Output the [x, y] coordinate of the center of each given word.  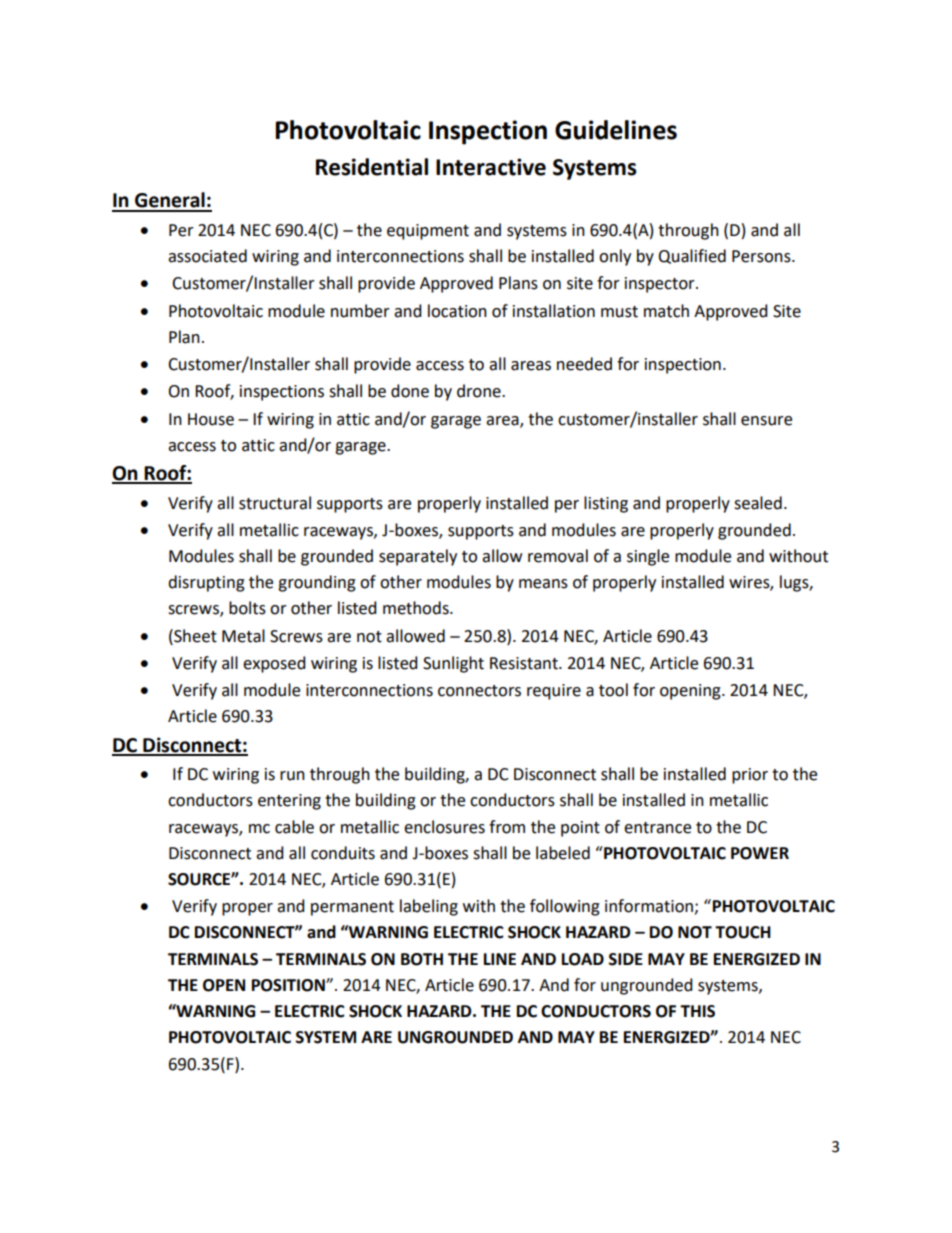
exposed [274, 664]
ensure [766, 421]
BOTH [422, 959]
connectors [479, 691]
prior [750, 776]
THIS [697, 1011]
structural [275, 503]
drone [480, 391]
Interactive [491, 167]
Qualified [692, 256]
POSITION [289, 985]
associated [207, 256]
